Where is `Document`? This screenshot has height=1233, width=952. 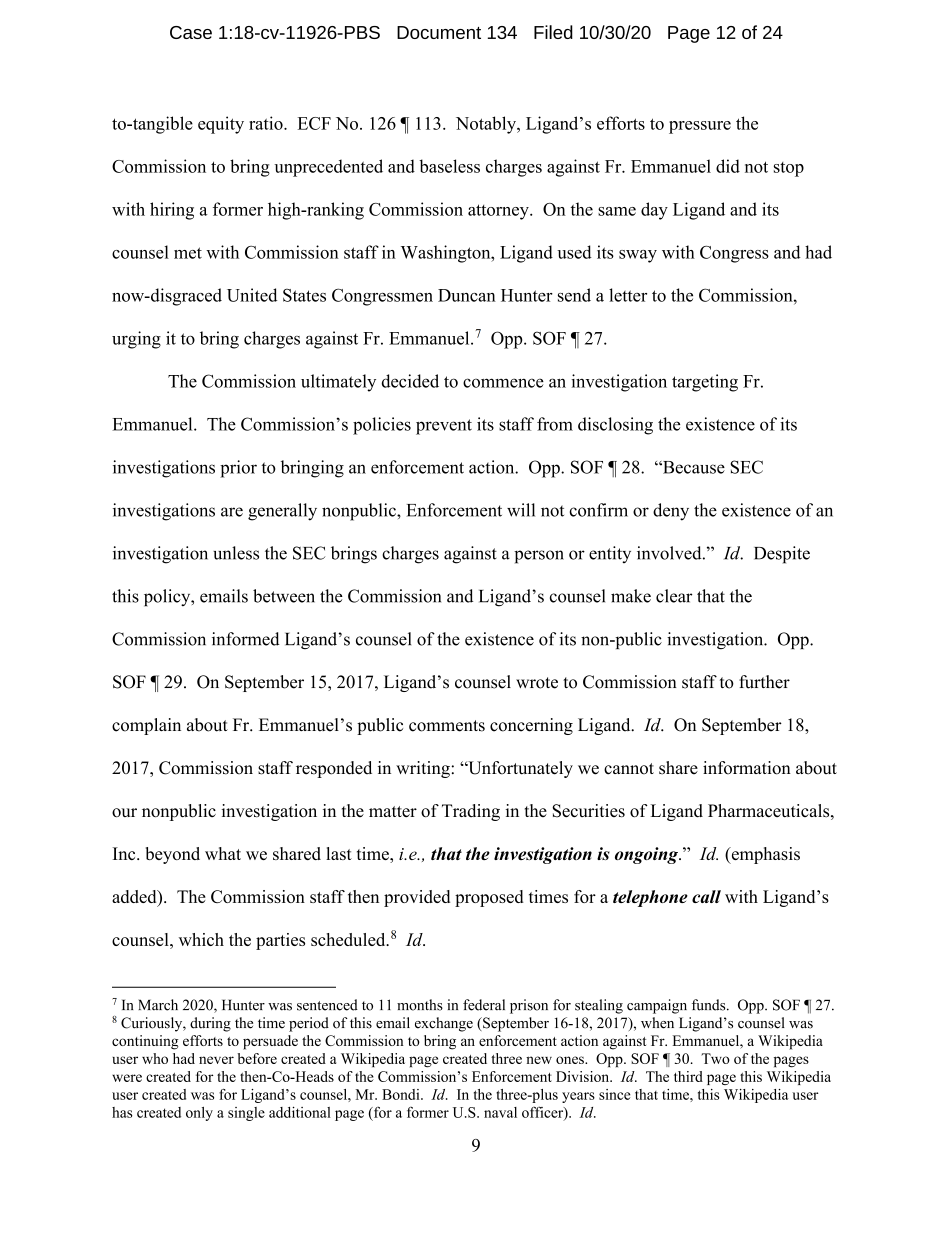
Document is located at coordinates (439, 32).
